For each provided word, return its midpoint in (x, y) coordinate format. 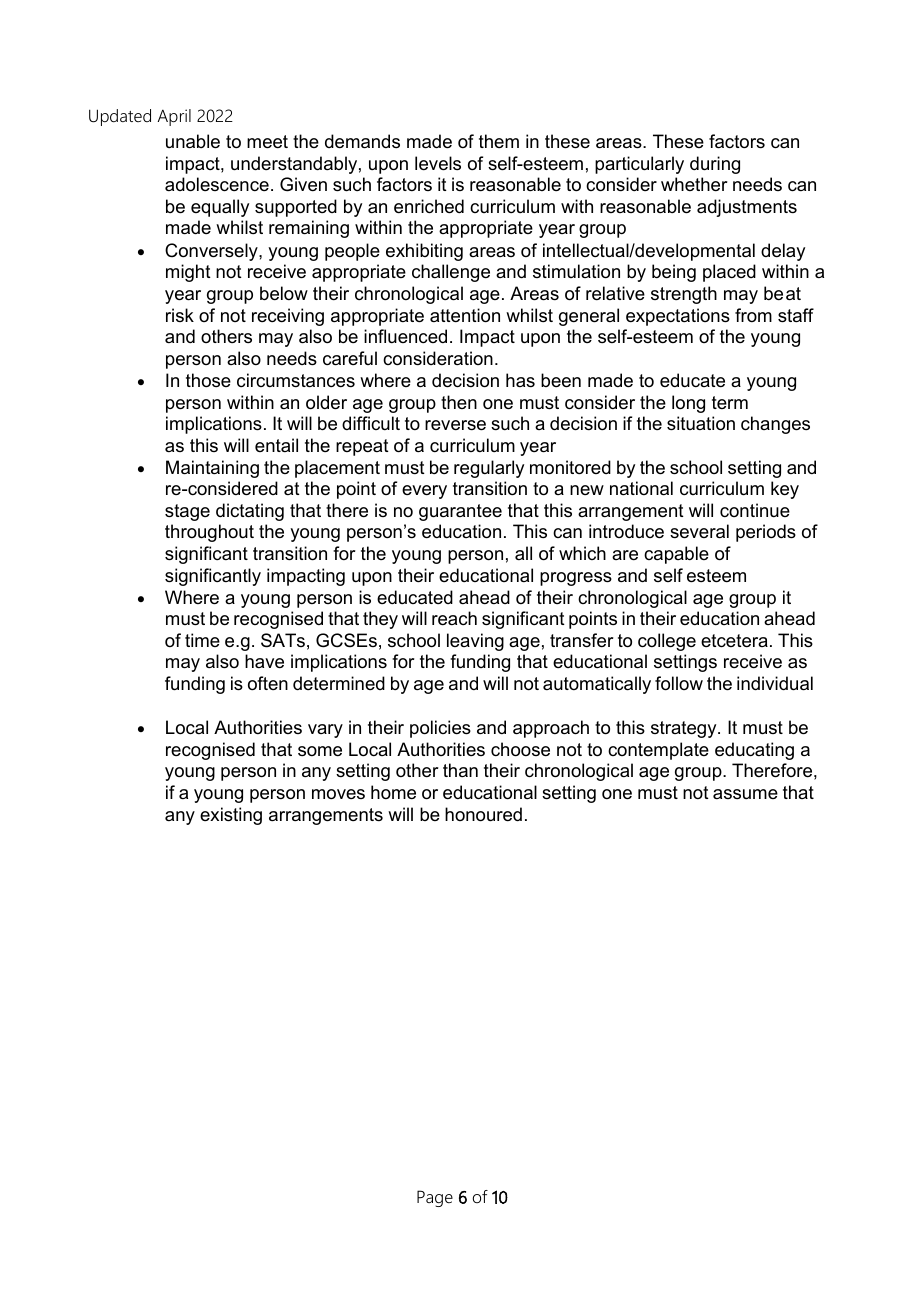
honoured (483, 814)
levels (438, 163)
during (715, 165)
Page (435, 1198)
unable (193, 141)
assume (745, 794)
